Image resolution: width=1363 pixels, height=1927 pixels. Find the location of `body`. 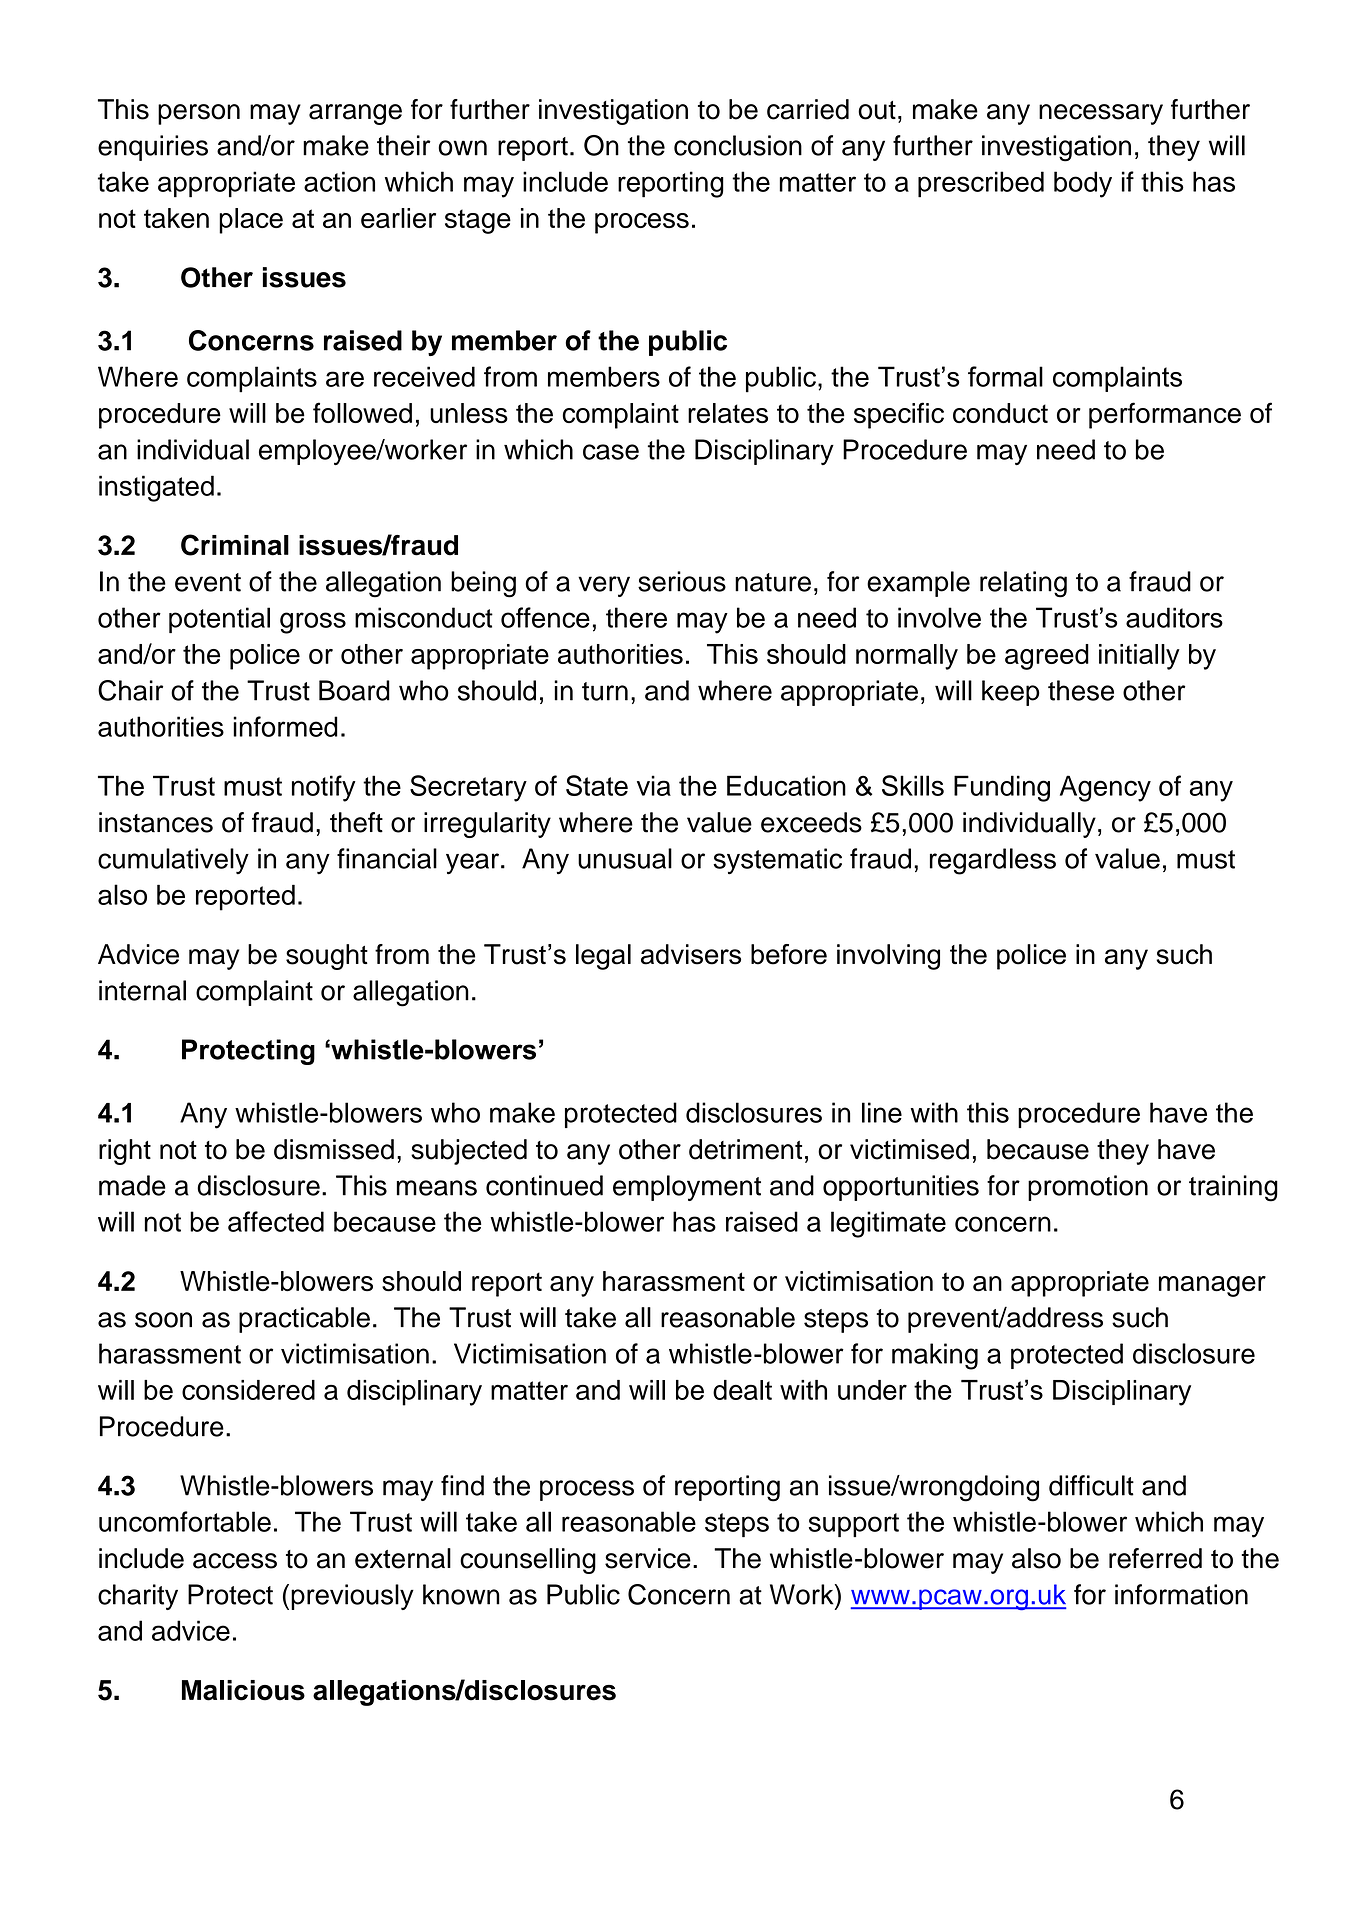

body is located at coordinates (1083, 184).
